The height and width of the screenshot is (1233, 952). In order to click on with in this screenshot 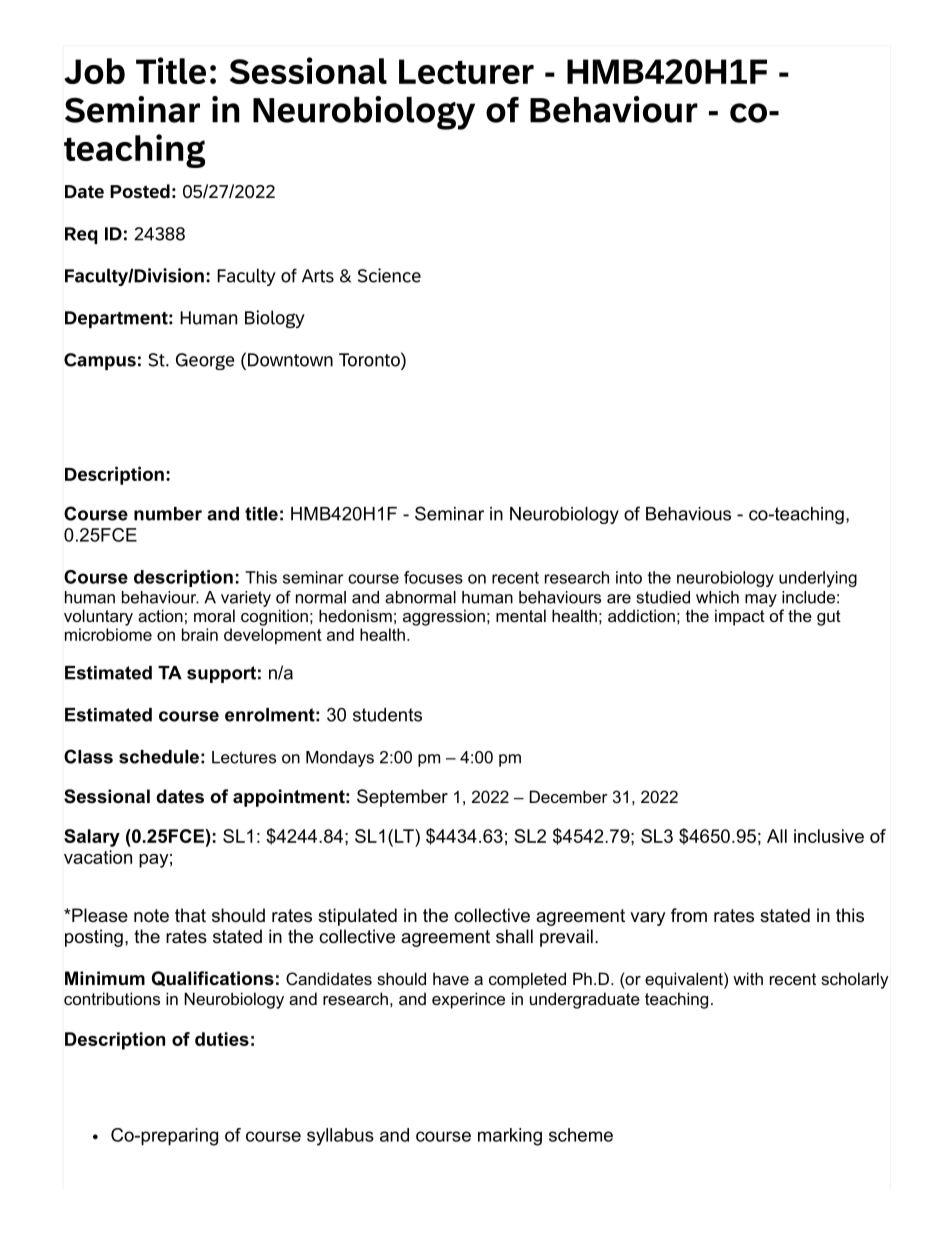, I will do `click(748, 978)`.
